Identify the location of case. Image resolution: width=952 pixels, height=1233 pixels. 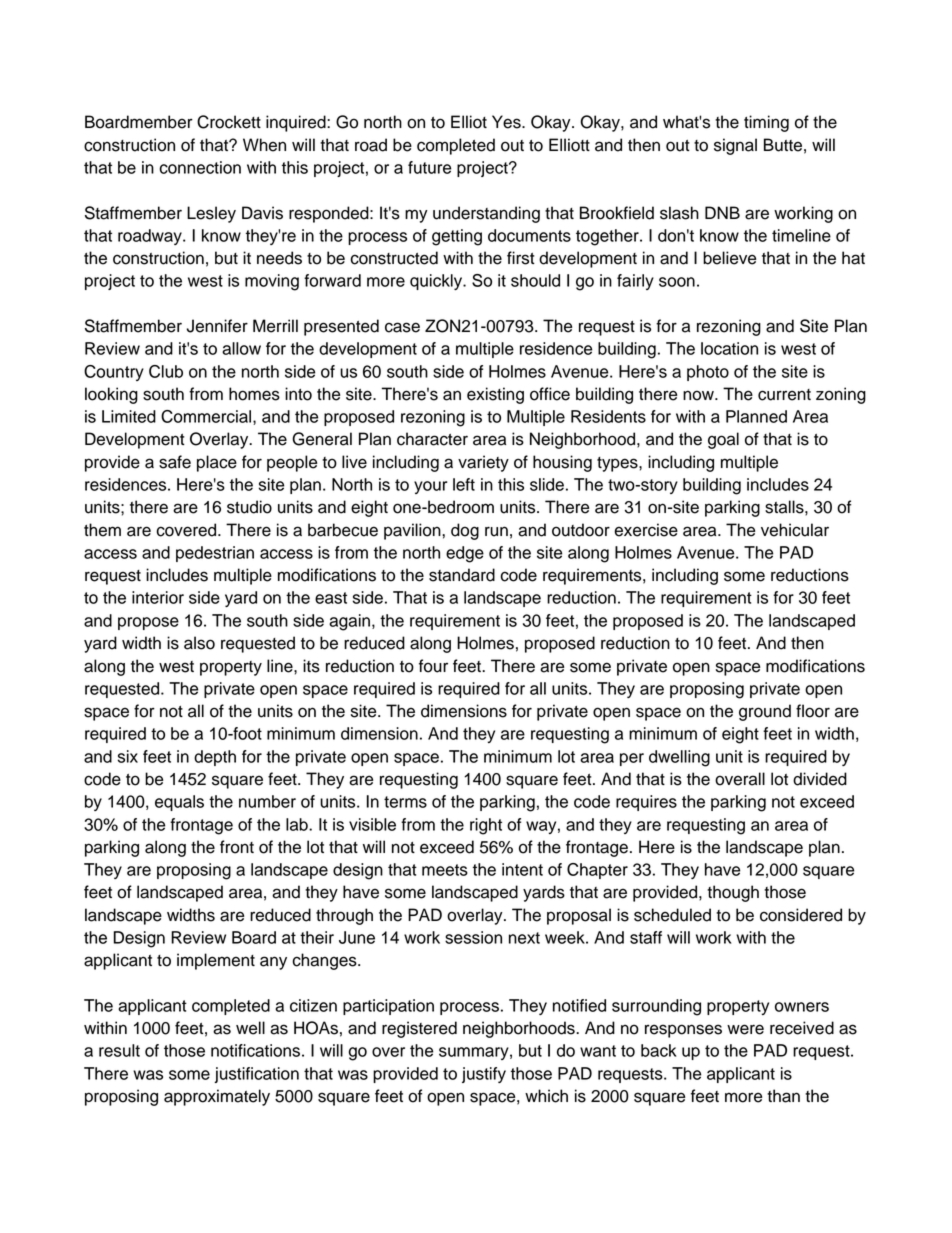
(402, 327).
